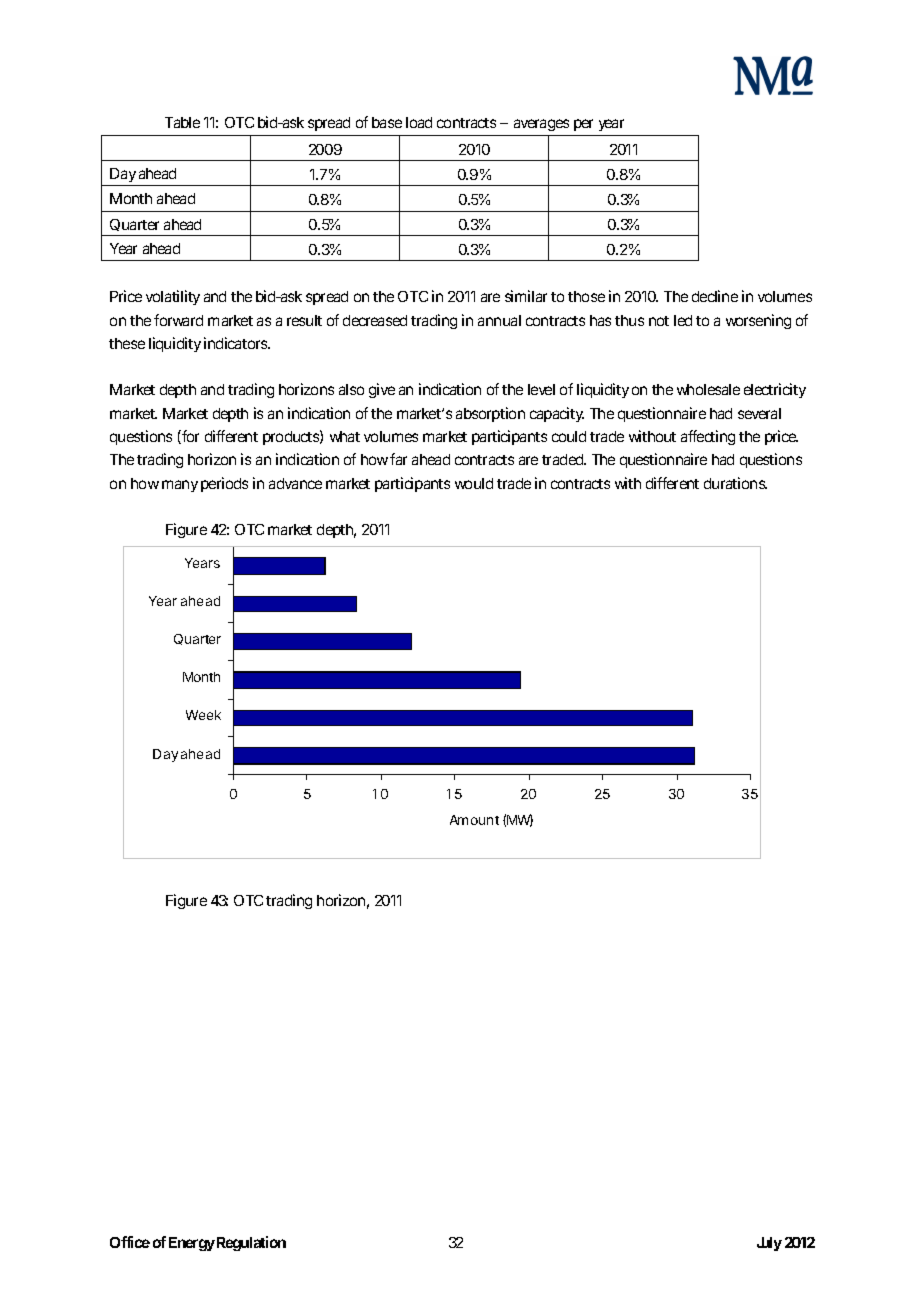 The height and width of the image is (1308, 924). I want to click on decline, so click(715, 296).
